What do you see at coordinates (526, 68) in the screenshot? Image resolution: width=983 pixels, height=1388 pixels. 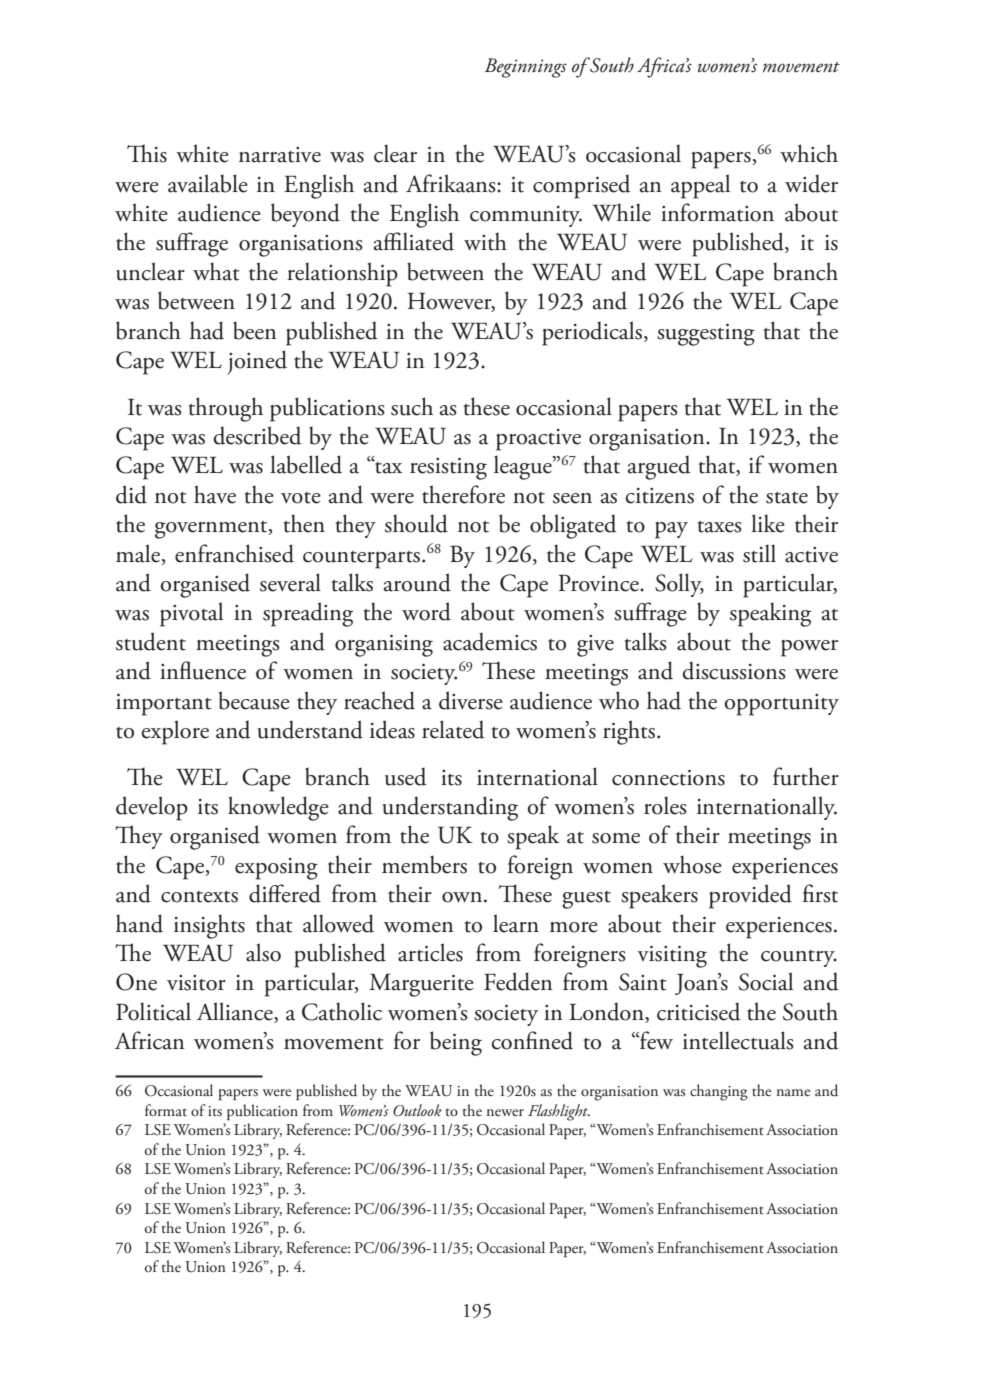 I see `Beginnings` at bounding box center [526, 68].
